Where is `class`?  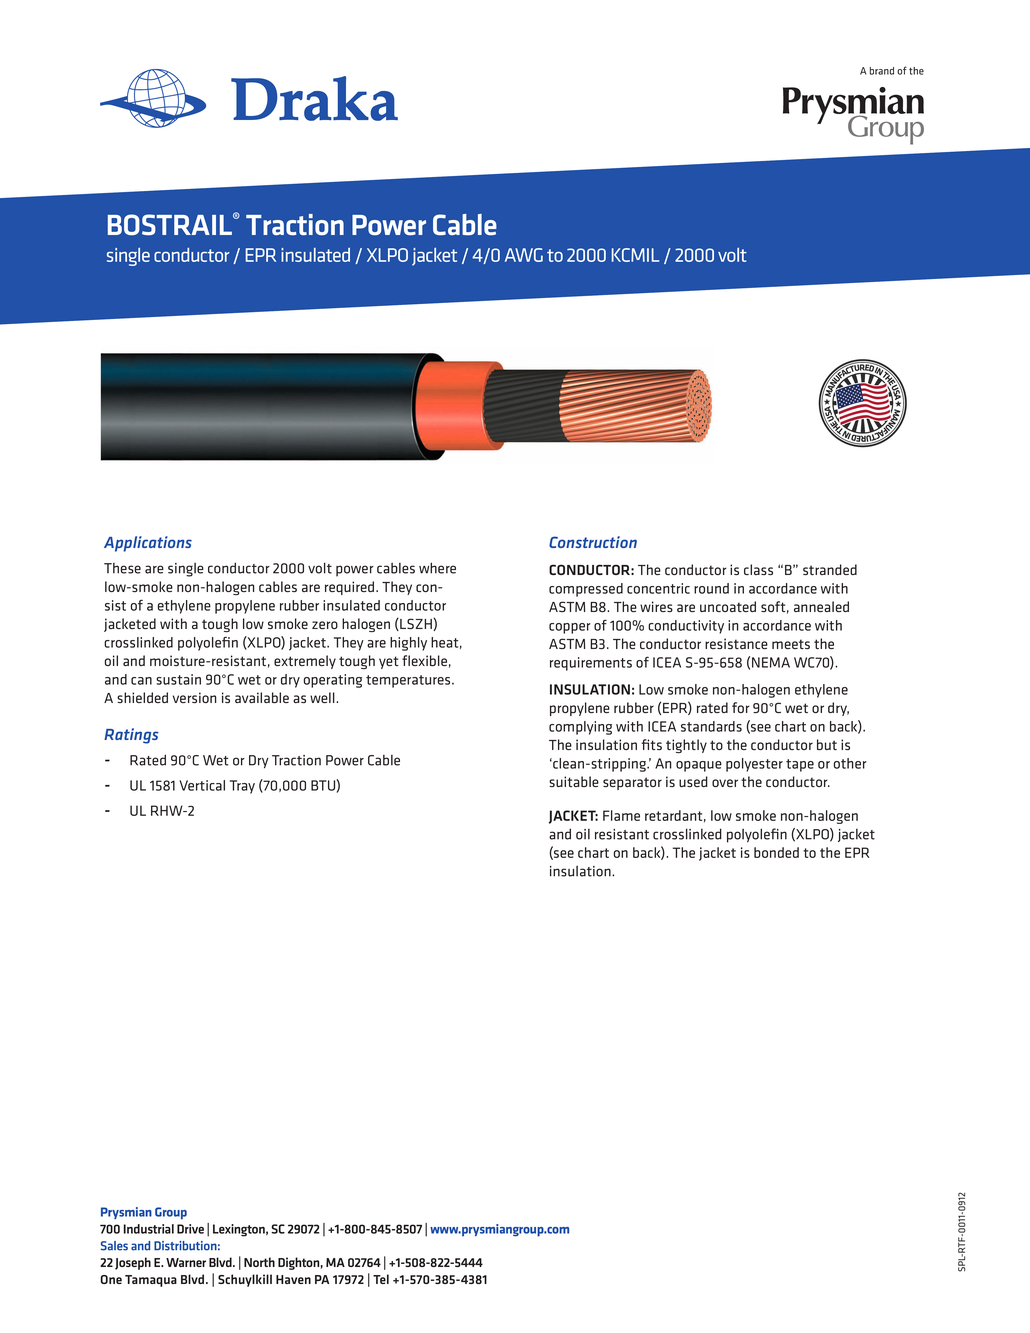 class is located at coordinates (758, 569).
